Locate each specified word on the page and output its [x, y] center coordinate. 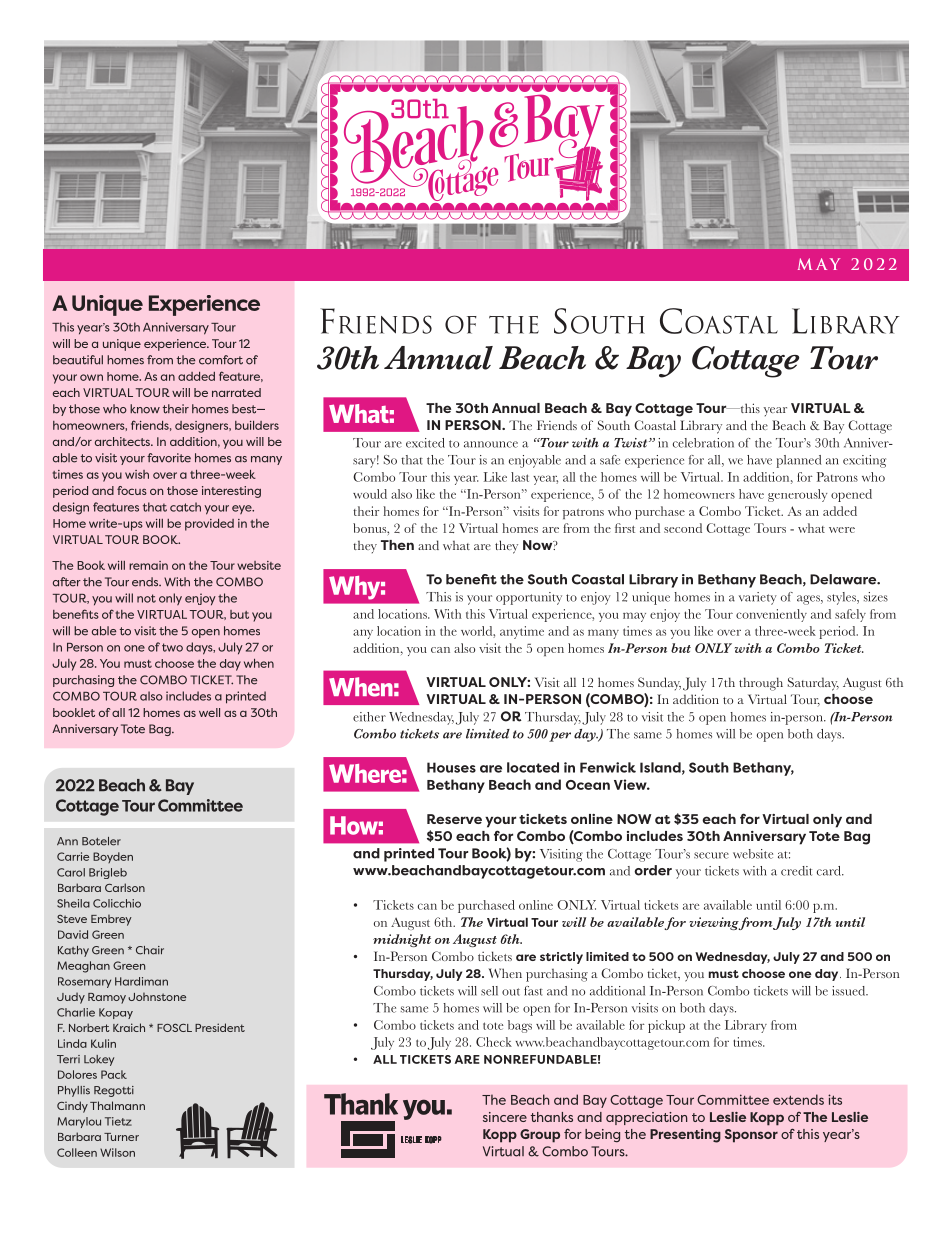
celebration [703, 443]
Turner [121, 1137]
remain [148, 565]
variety [758, 598]
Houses [451, 767]
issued [850, 991]
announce [491, 444]
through [761, 684]
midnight [402, 940]
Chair [150, 950]
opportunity [529, 598]
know [145, 409]
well [209, 712]
